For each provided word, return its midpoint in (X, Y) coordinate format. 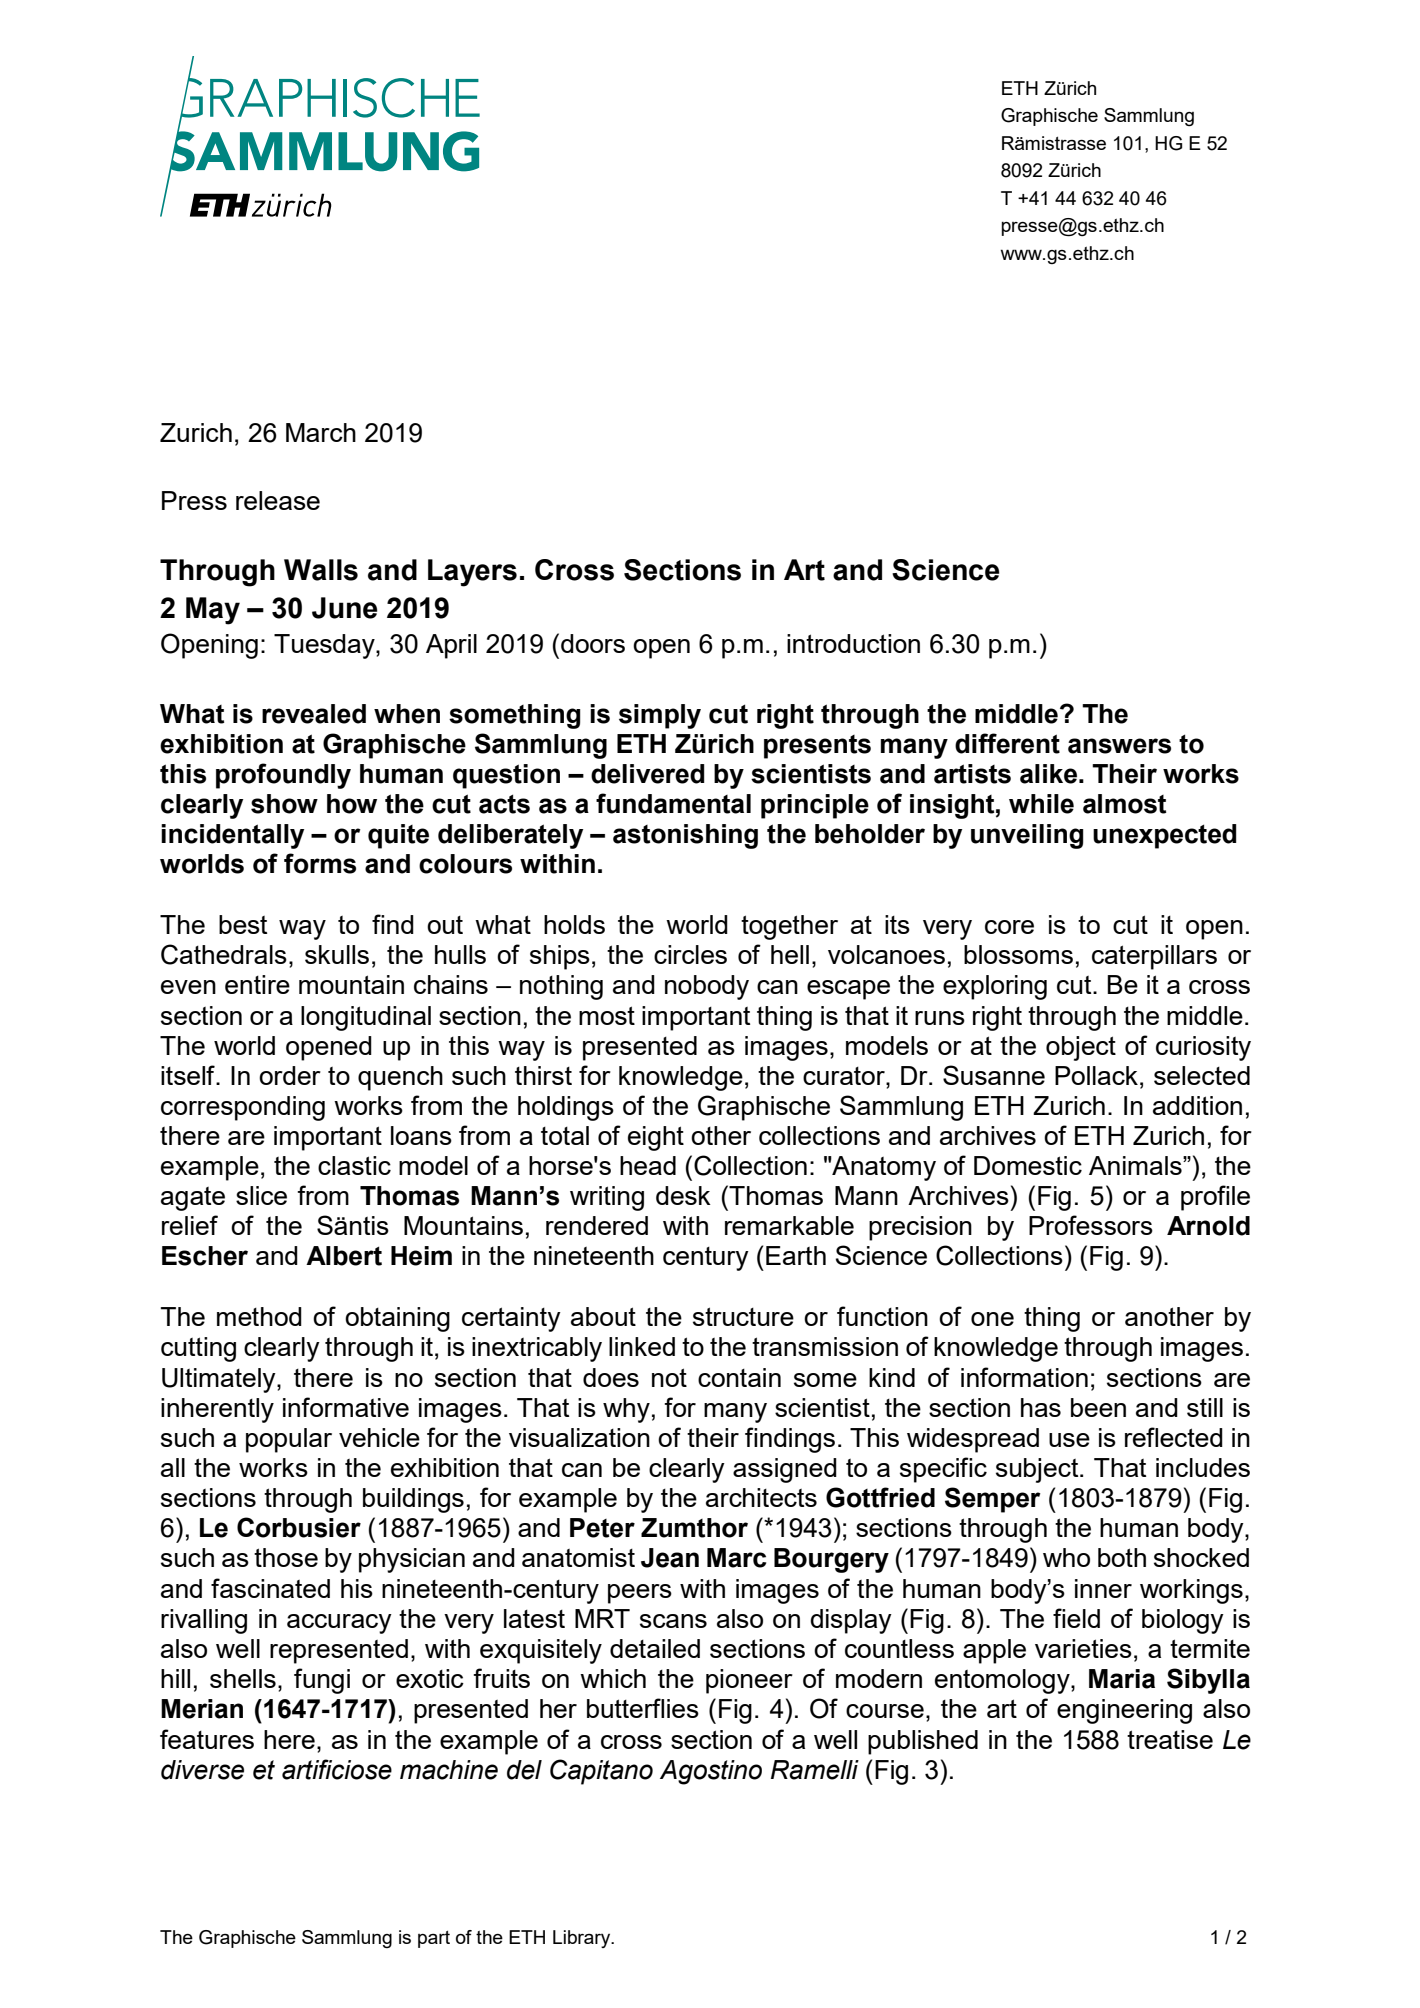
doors (593, 643)
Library (583, 1939)
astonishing (685, 836)
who (1066, 1557)
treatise (1170, 1739)
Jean (670, 1558)
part (434, 1939)
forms (320, 863)
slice (261, 1195)
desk (683, 1195)
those (286, 1557)
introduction (853, 643)
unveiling (1027, 836)
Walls (321, 570)
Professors (1091, 1225)
